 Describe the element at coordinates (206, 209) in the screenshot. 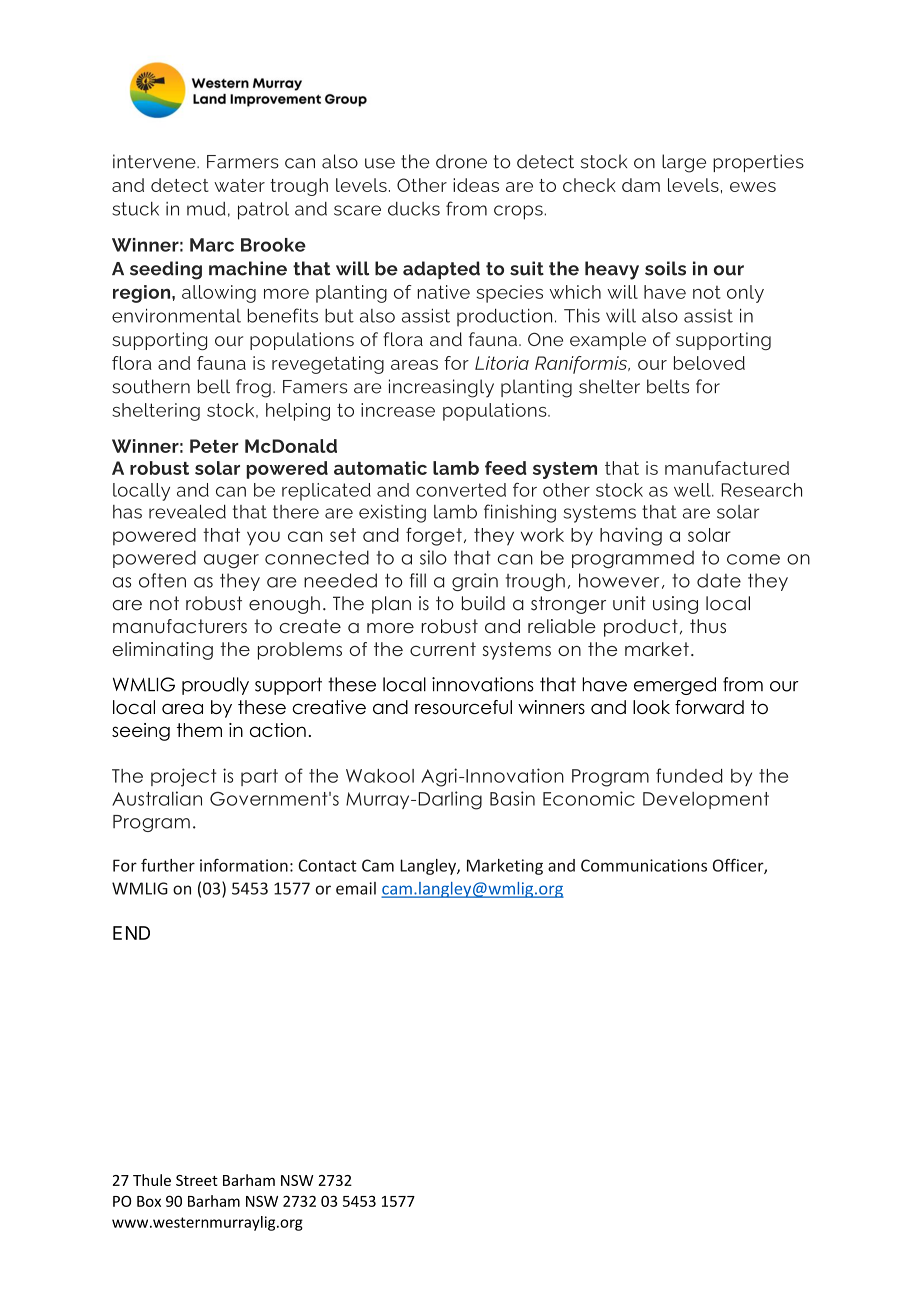

I see `mud` at that location.
